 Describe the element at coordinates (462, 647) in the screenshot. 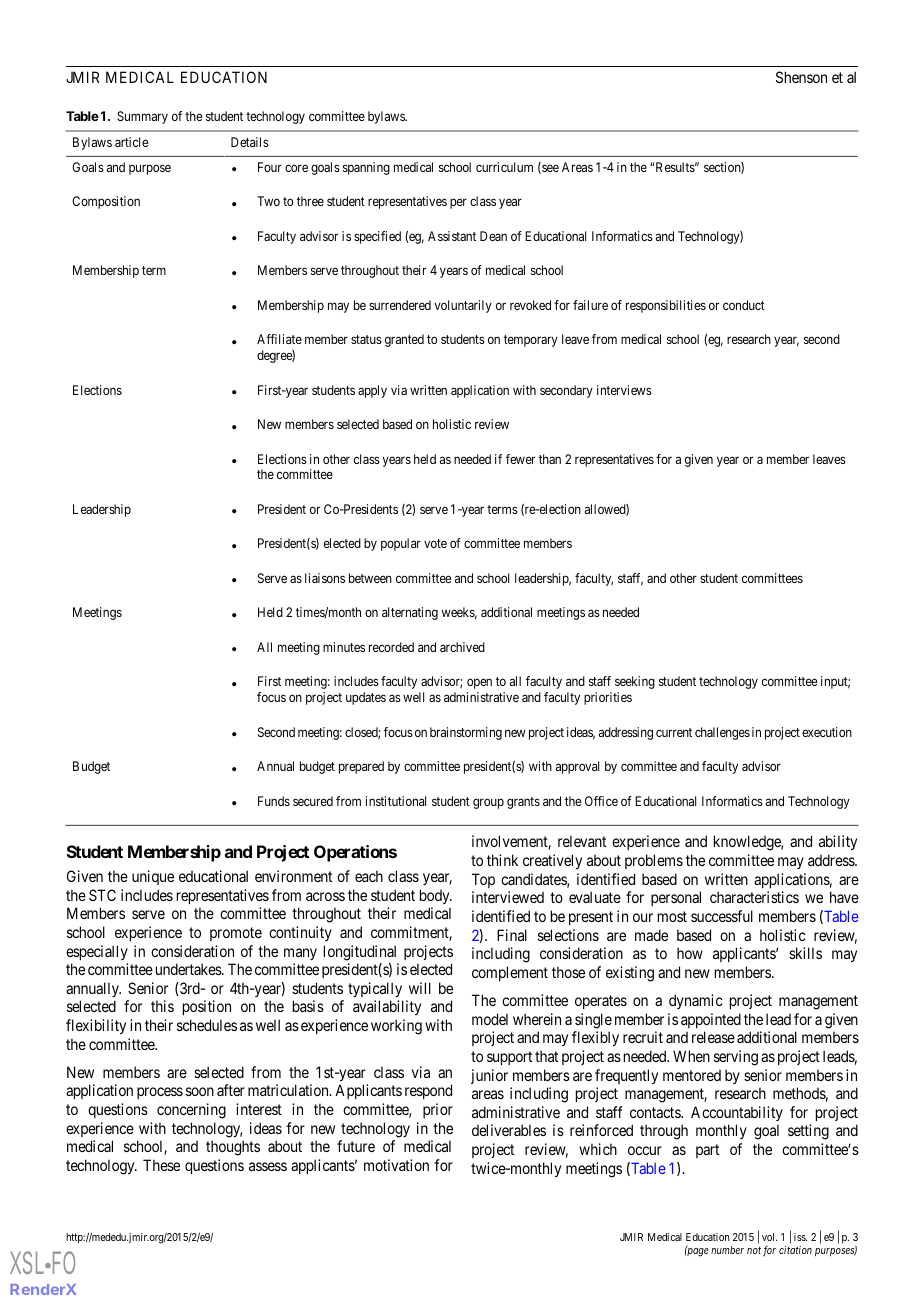

I see `archived` at that location.
